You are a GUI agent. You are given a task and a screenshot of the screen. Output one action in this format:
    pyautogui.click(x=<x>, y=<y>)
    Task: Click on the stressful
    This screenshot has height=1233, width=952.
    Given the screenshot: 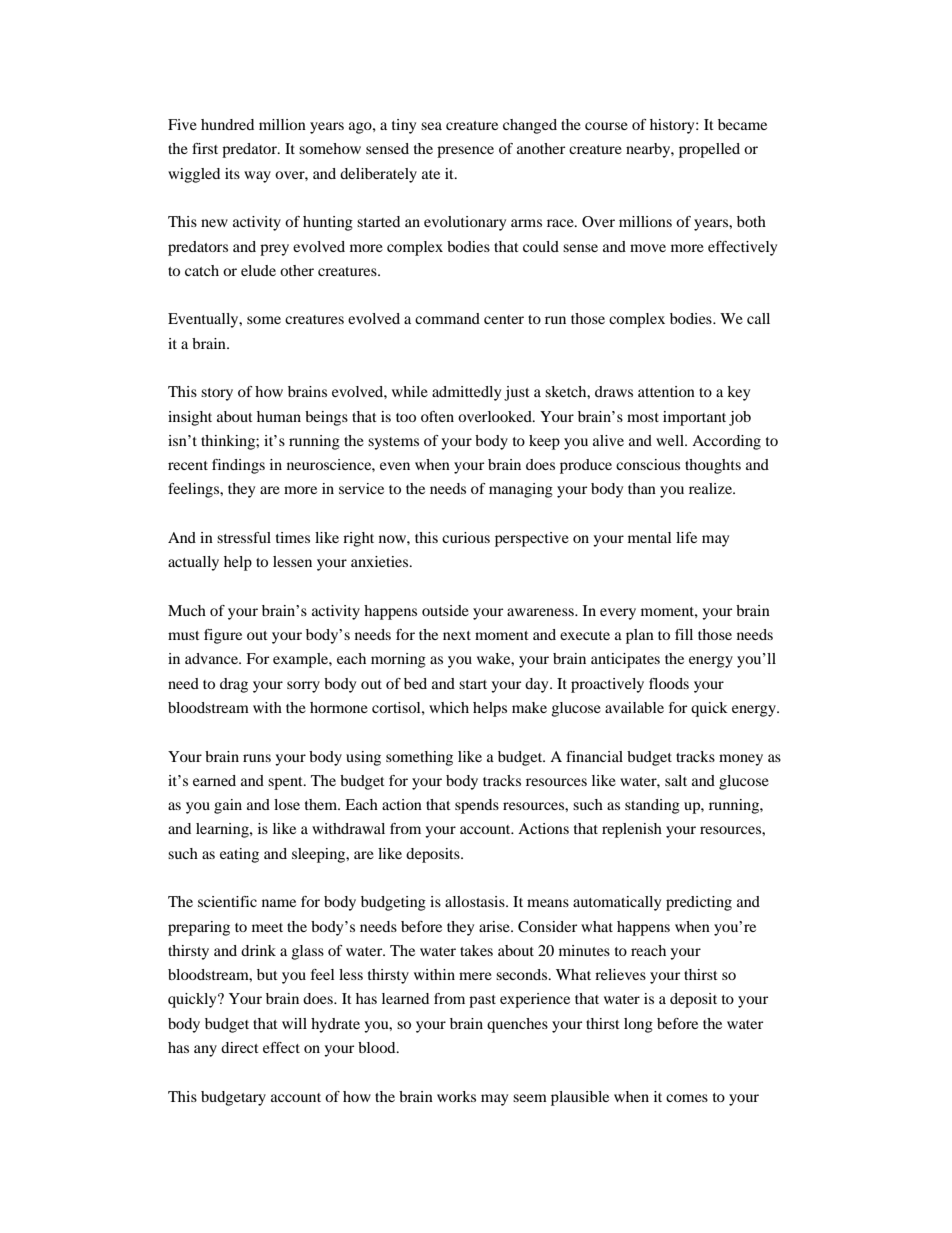 What is the action you would take?
    pyautogui.click(x=244, y=537)
